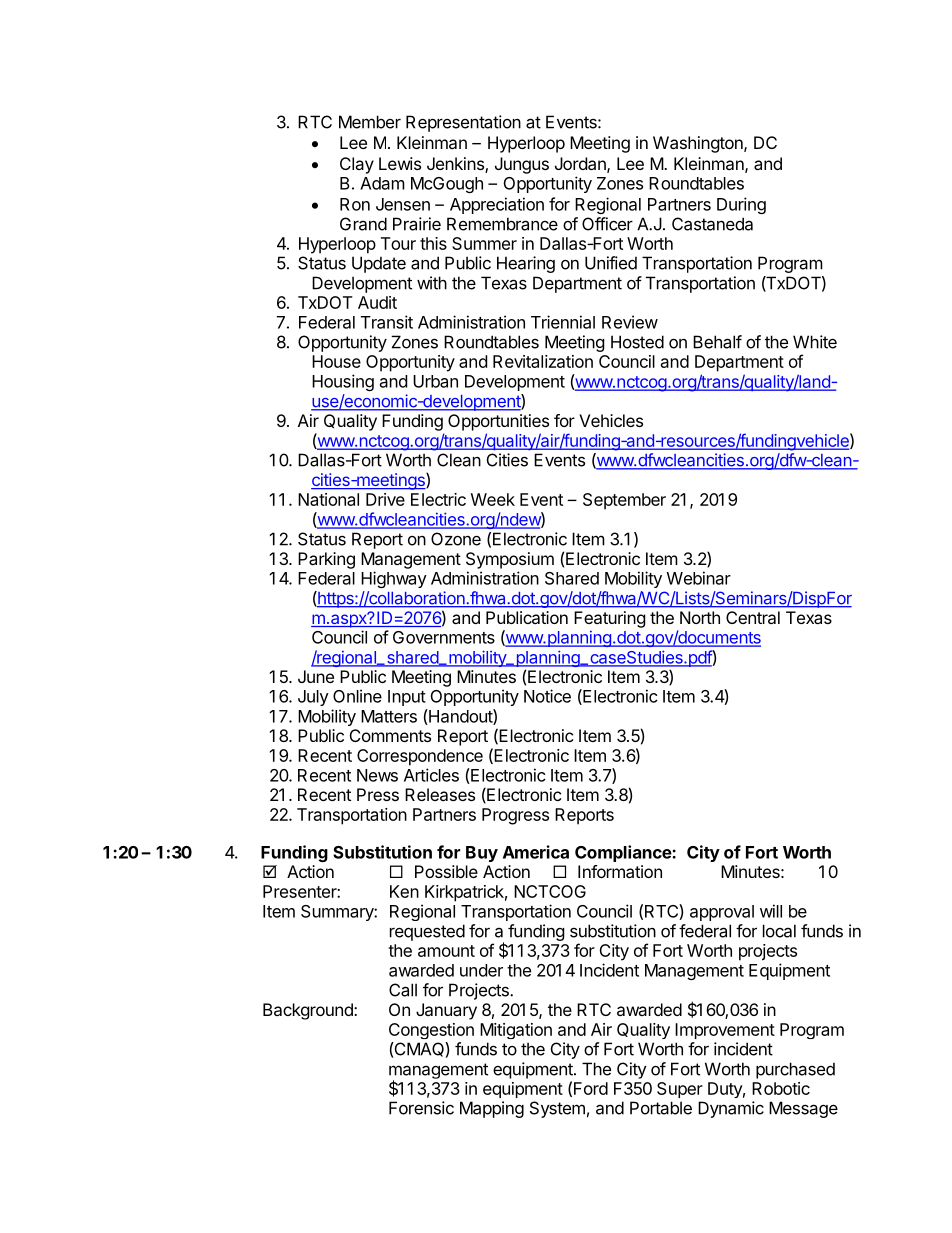 Image resolution: width=952 pixels, height=1233 pixels. Describe the element at coordinates (543, 361) in the image. I see `Revitalization` at that location.
